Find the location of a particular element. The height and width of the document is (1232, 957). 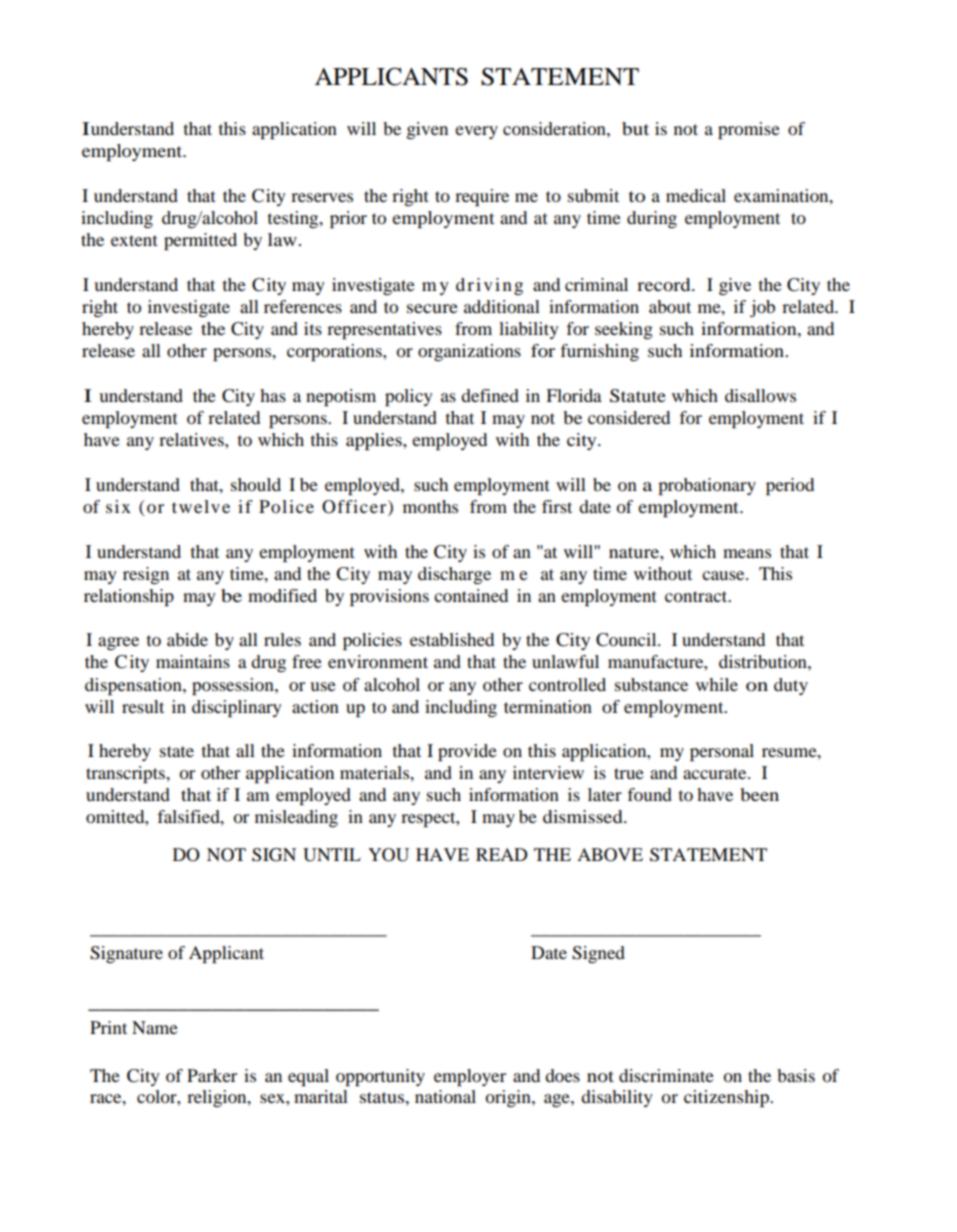

abide is located at coordinates (187, 639).
